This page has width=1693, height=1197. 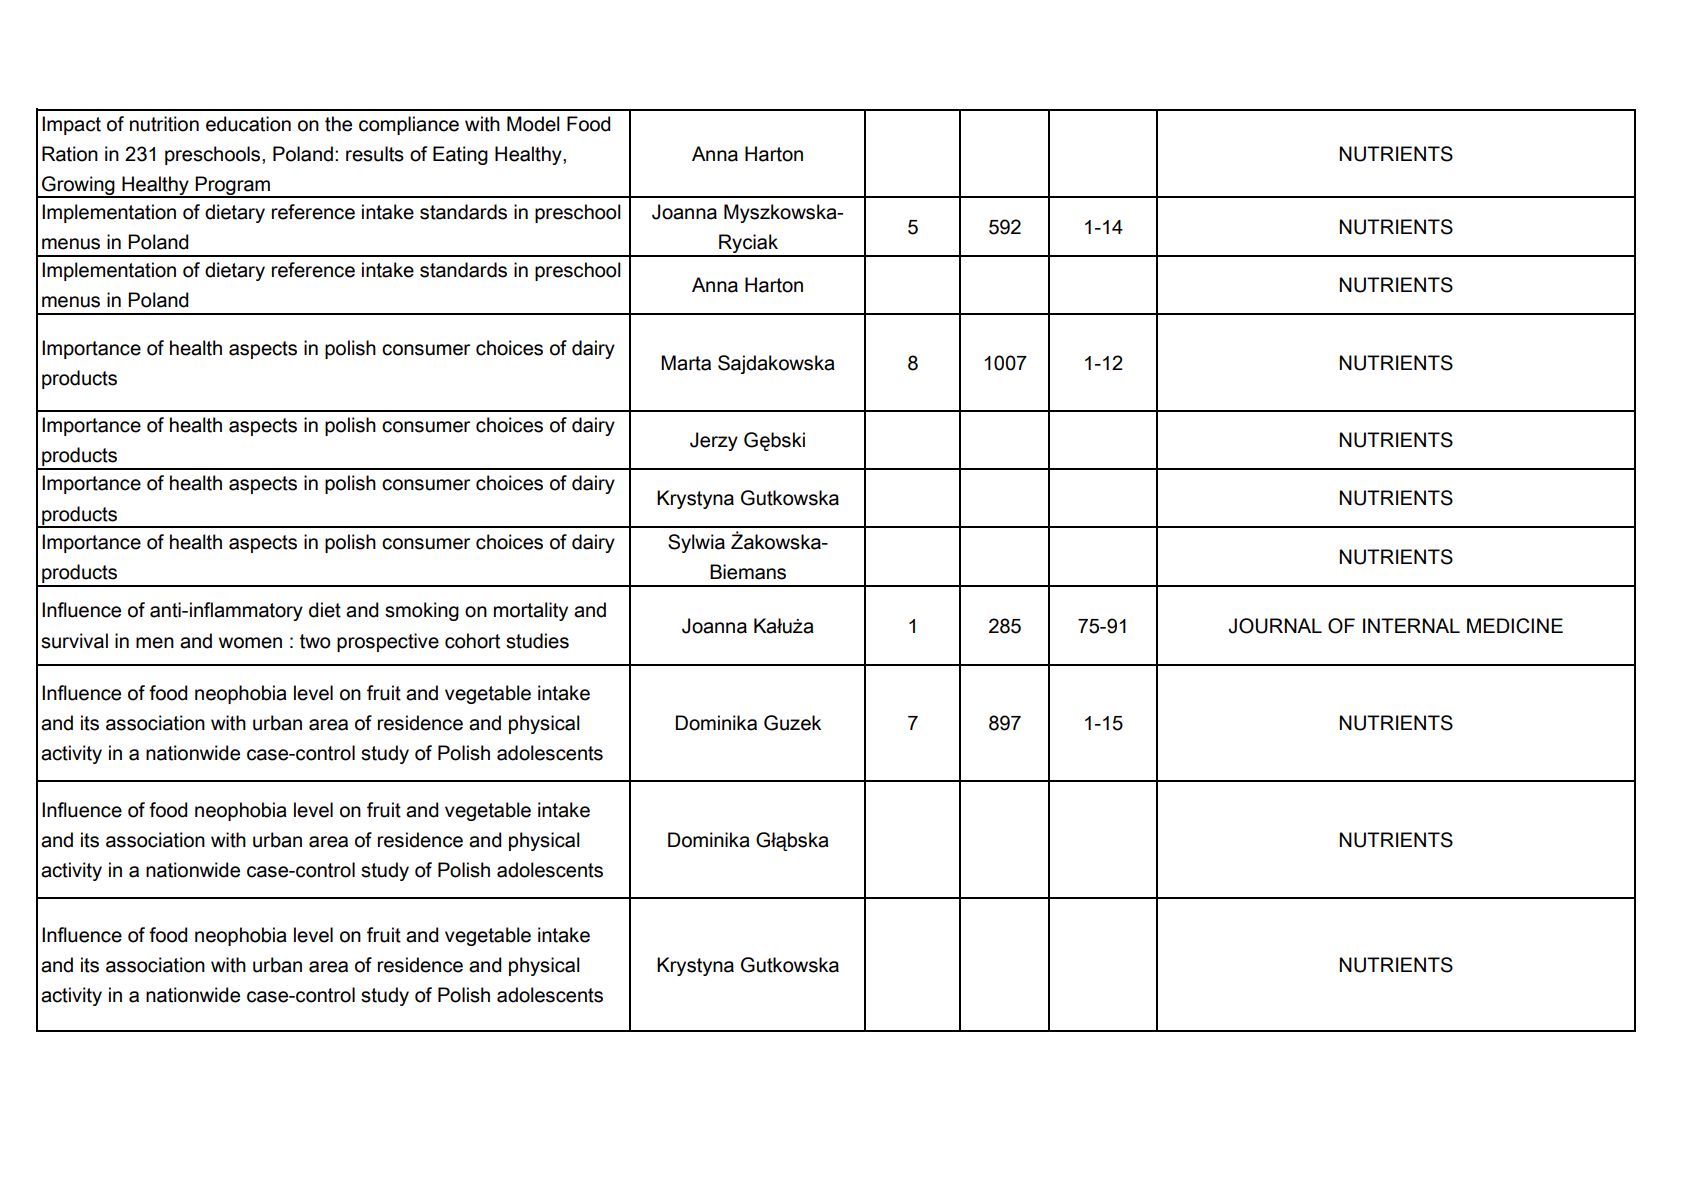 What do you see at coordinates (1411, 625) in the page?
I see `INTERNAL` at bounding box center [1411, 625].
